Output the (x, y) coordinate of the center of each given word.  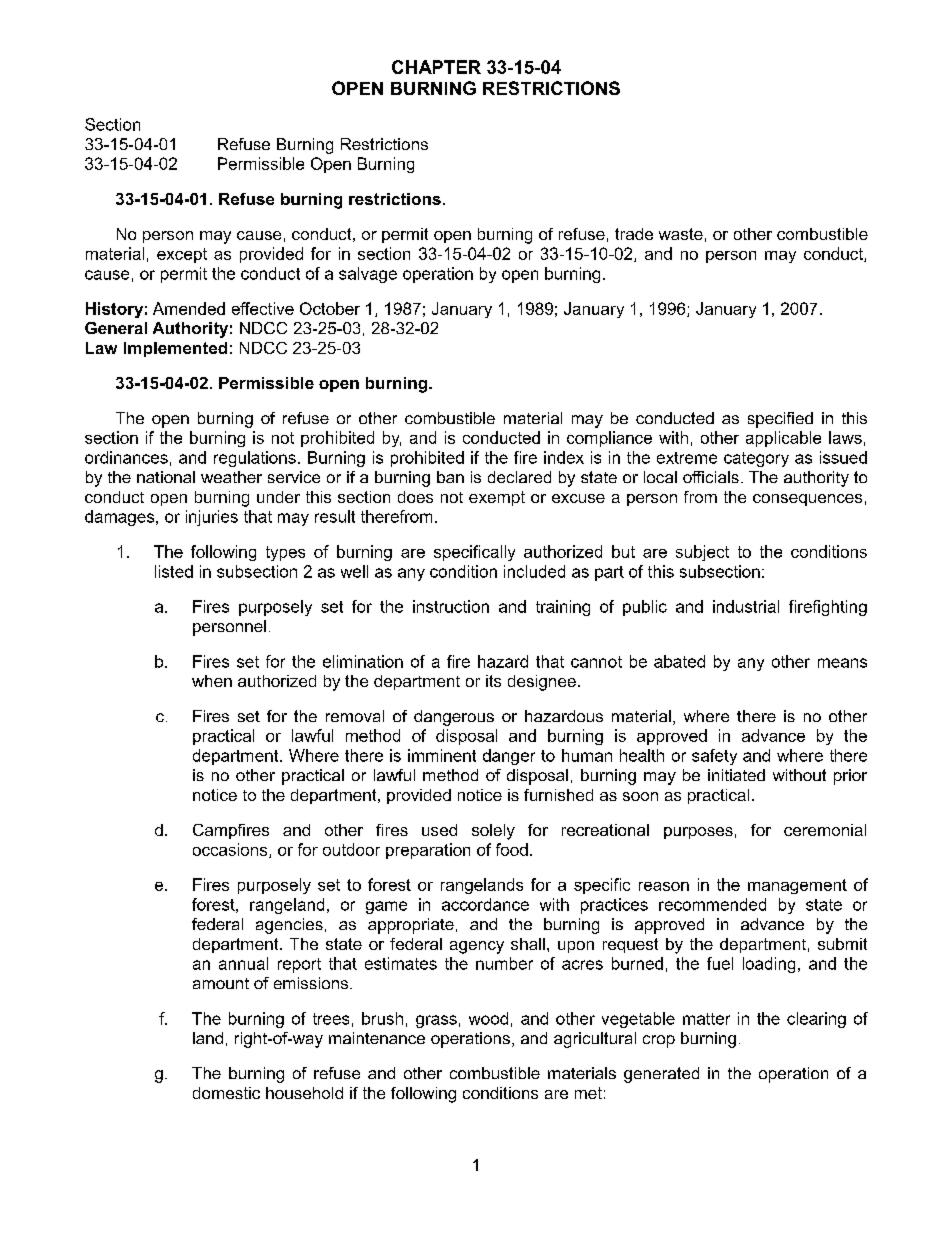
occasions (231, 850)
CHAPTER (436, 67)
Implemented (175, 349)
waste (681, 234)
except (182, 255)
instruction (451, 606)
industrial (746, 606)
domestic (226, 1093)
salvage (368, 275)
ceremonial (825, 830)
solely (493, 832)
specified (780, 420)
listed (174, 571)
